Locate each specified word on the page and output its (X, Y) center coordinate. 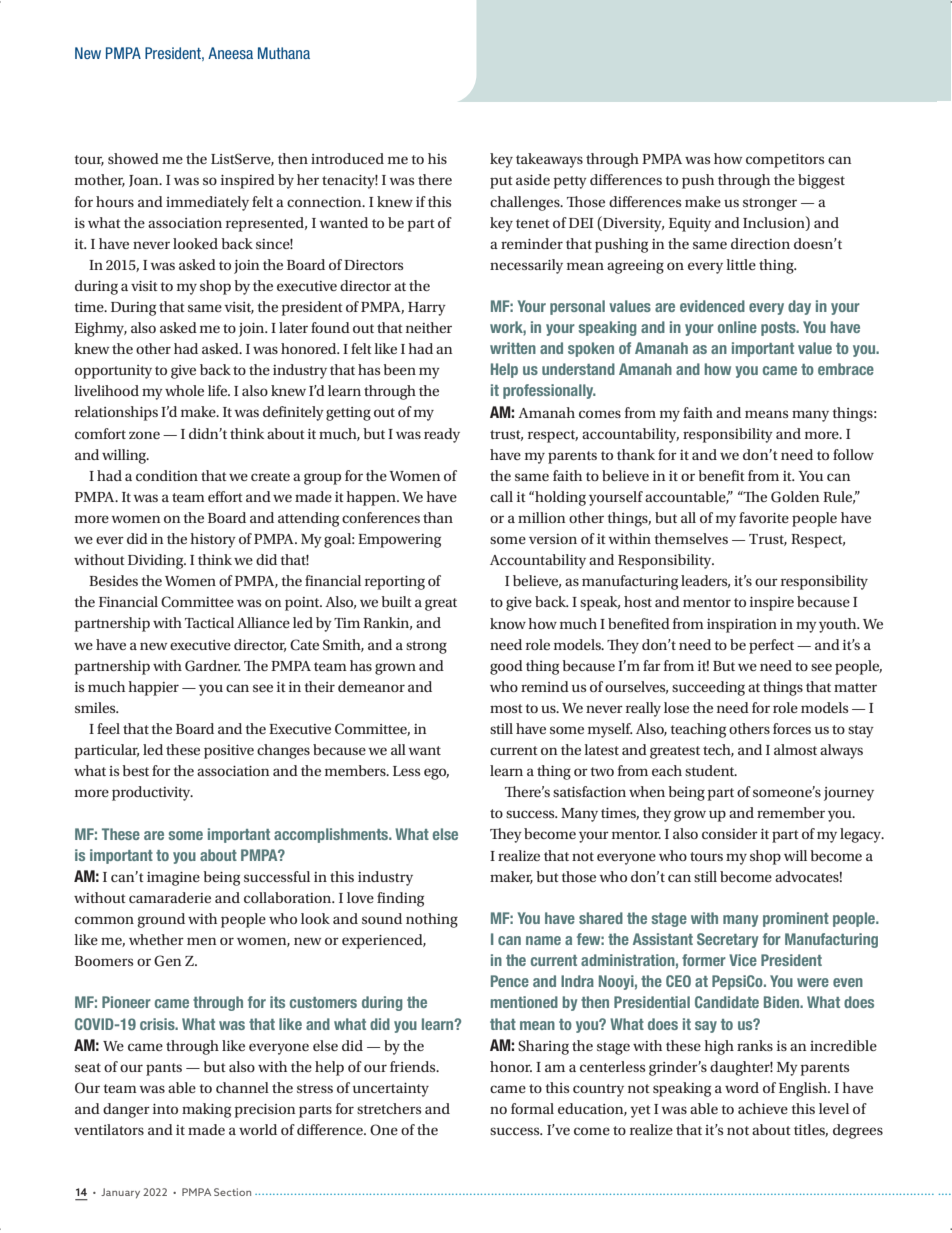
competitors (785, 161)
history (213, 540)
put (501, 182)
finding (400, 899)
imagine (173, 879)
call (501, 496)
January (120, 1193)
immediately (207, 203)
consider (730, 833)
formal (532, 1108)
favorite (764, 517)
